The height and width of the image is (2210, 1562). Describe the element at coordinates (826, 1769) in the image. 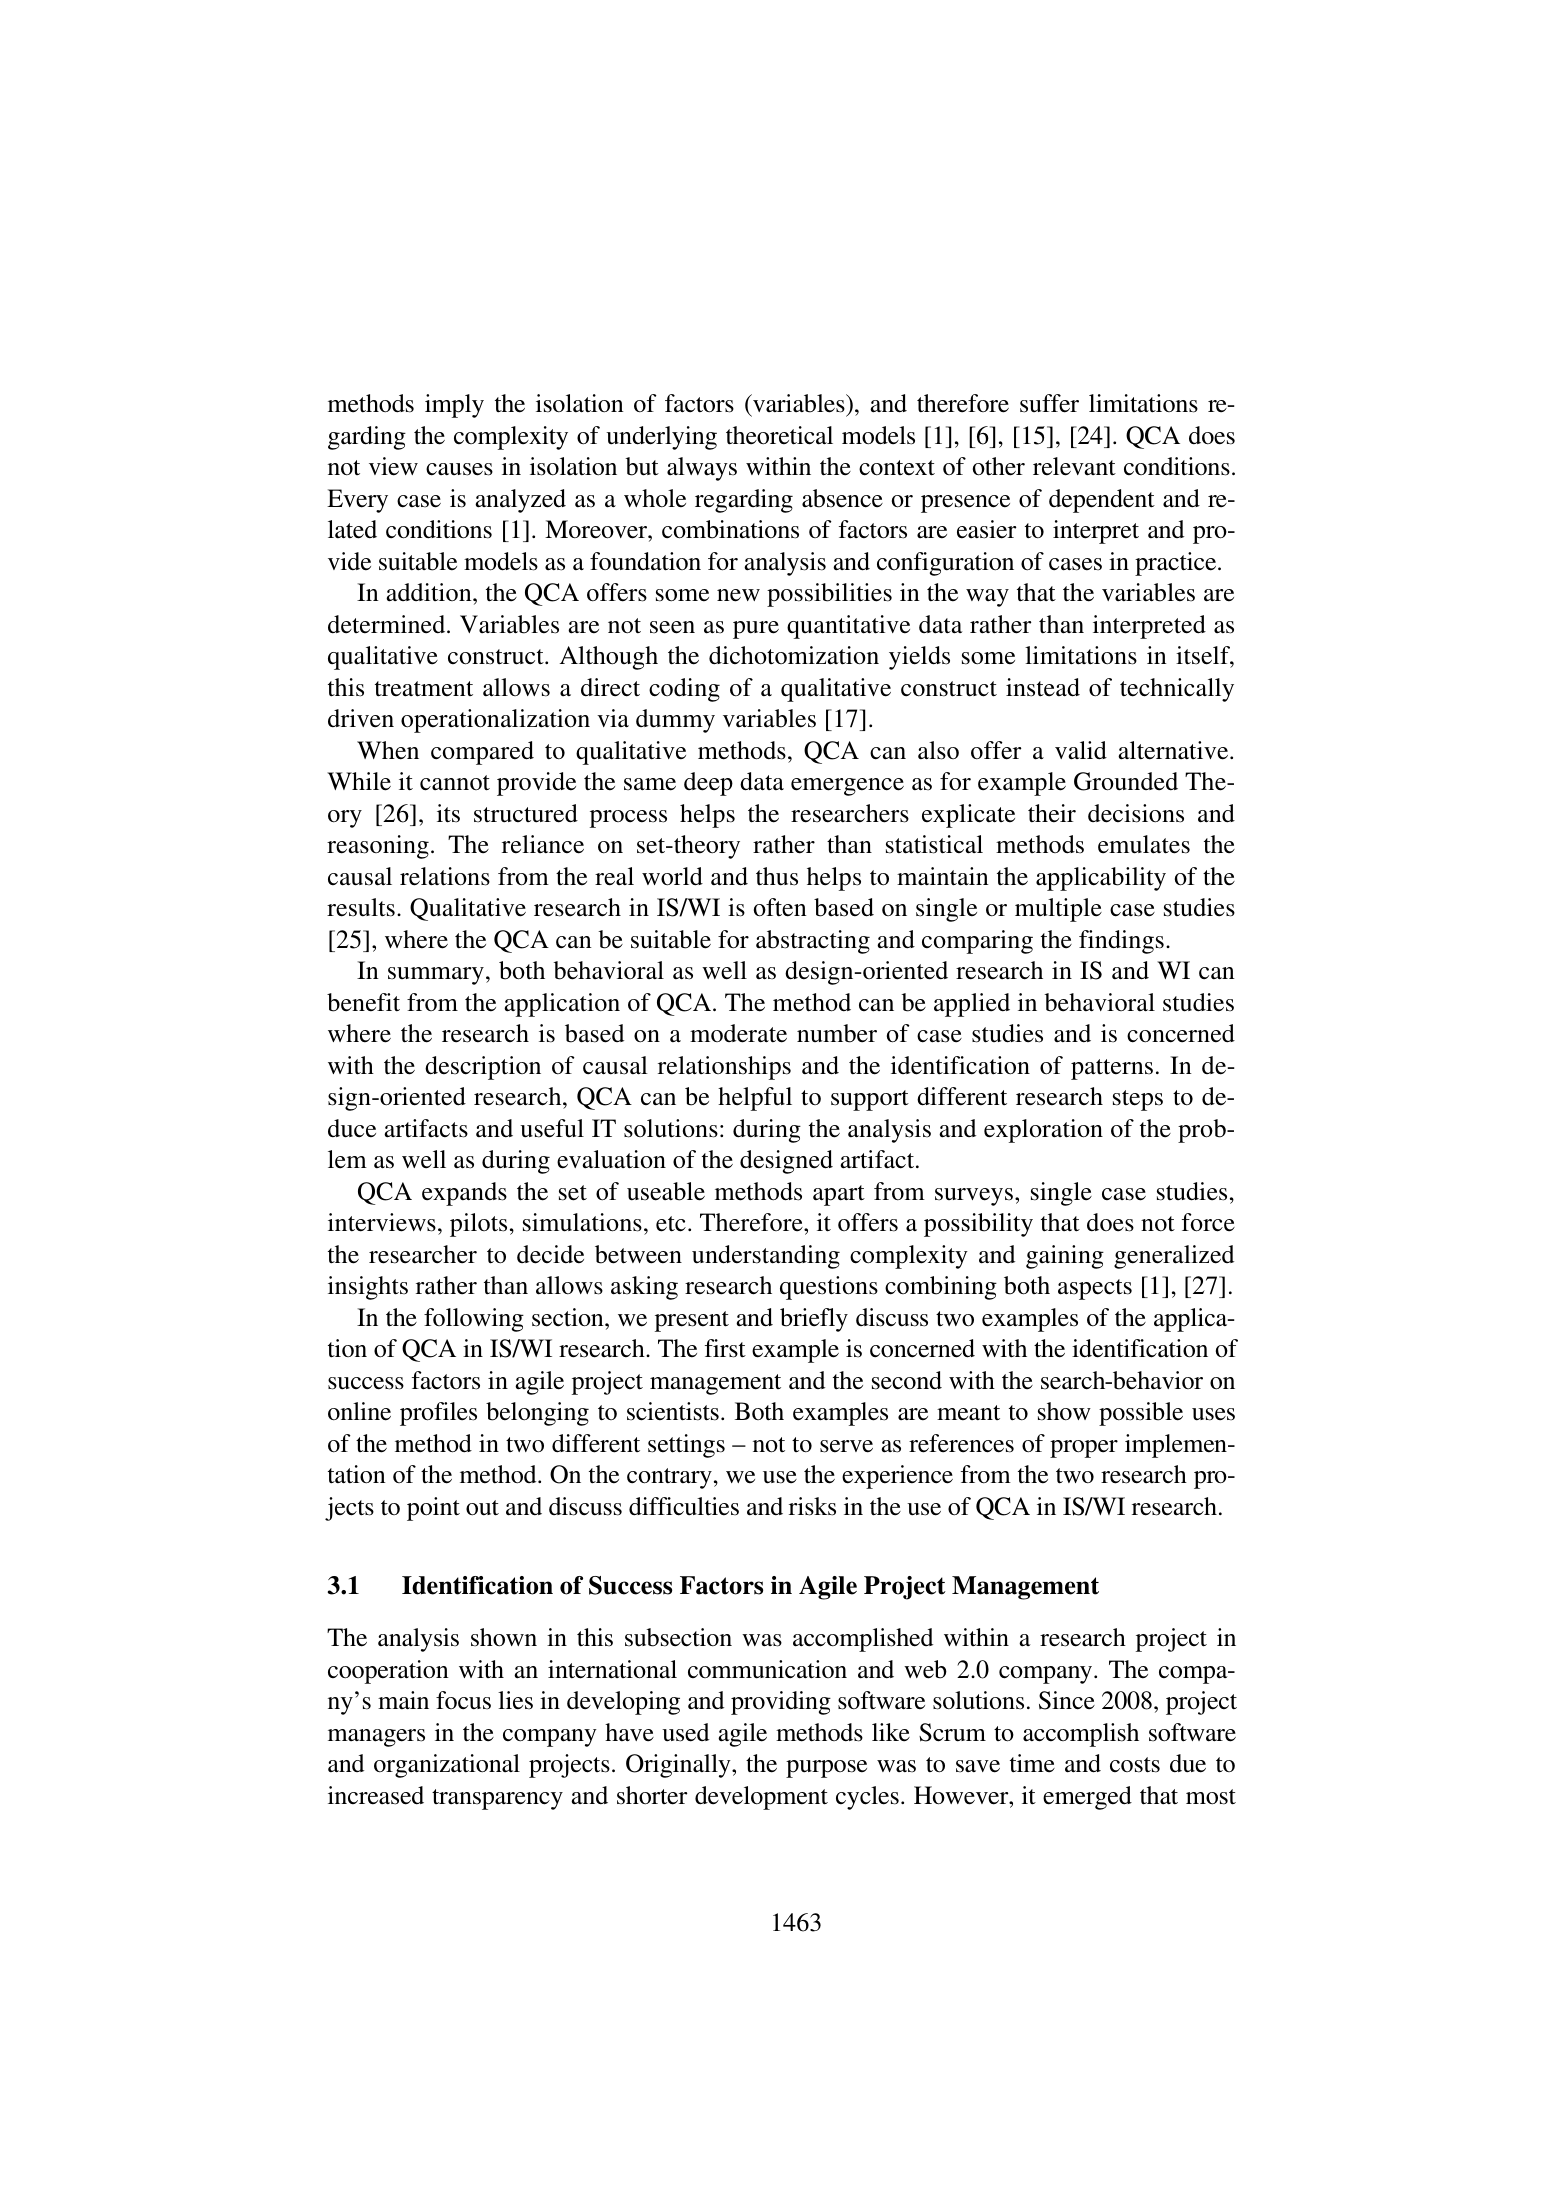

I see `purpose` at that location.
